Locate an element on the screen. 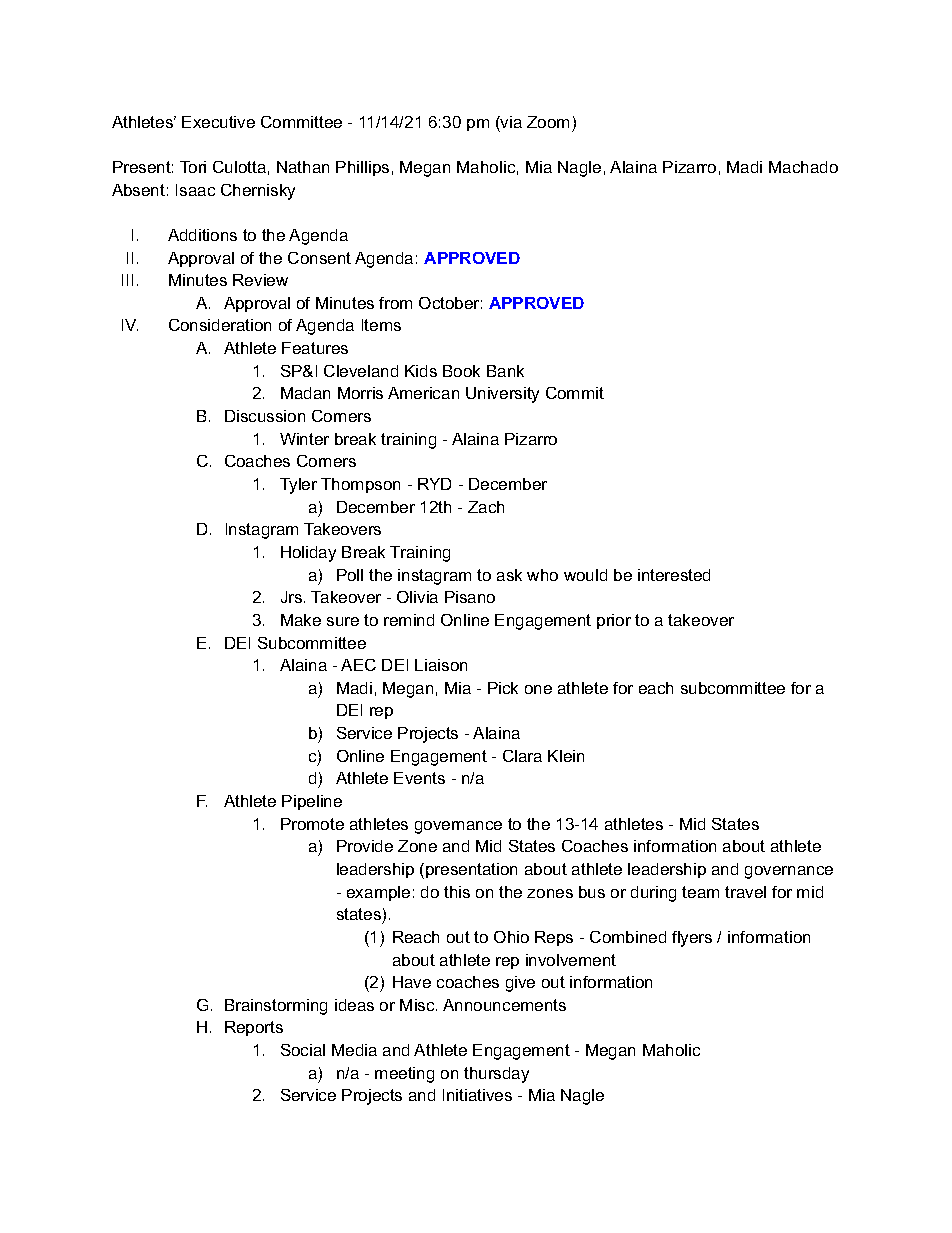 This screenshot has height=1233, width=952. Book is located at coordinates (461, 371).
